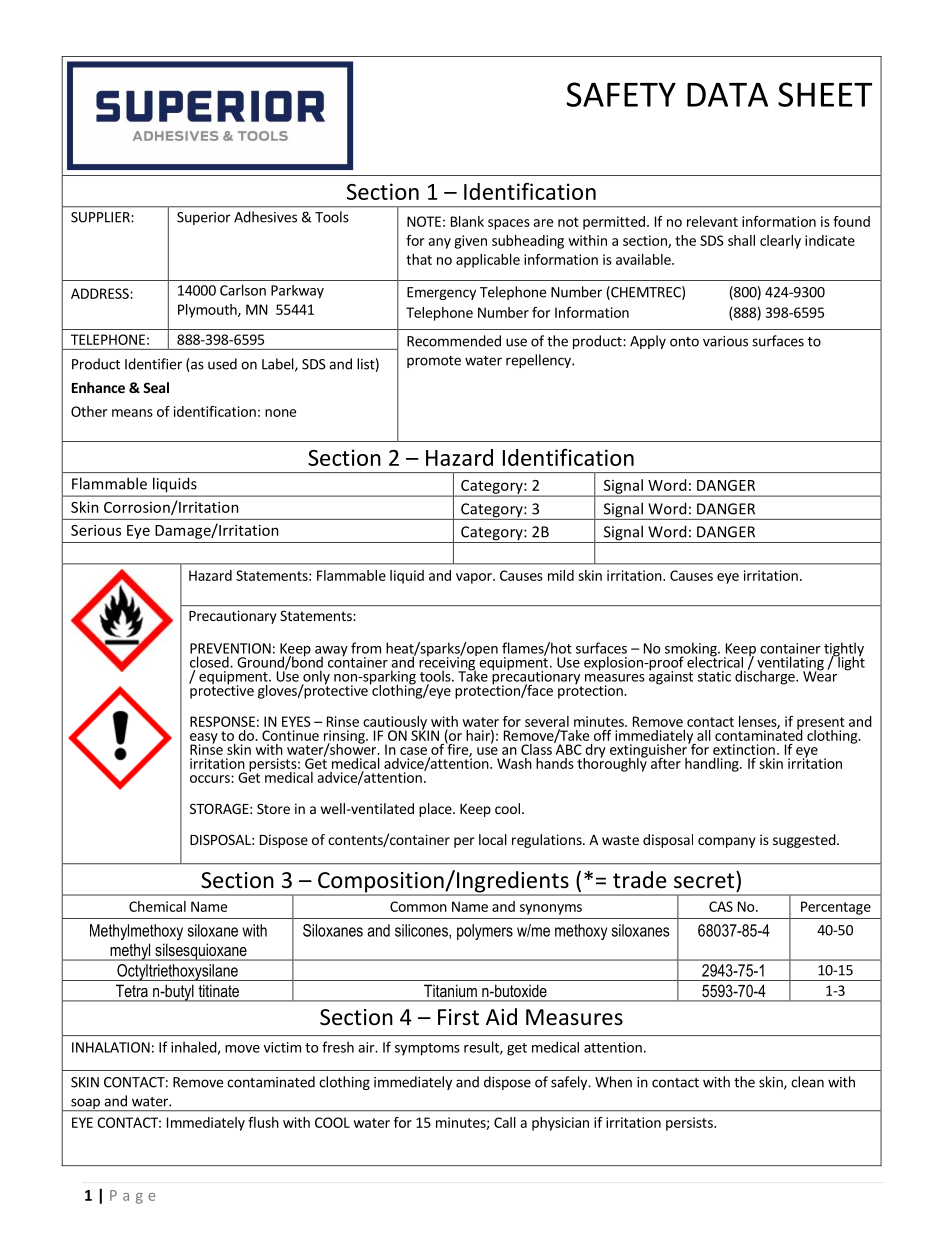 The height and width of the screenshot is (1233, 952). I want to click on promote, so click(434, 362).
